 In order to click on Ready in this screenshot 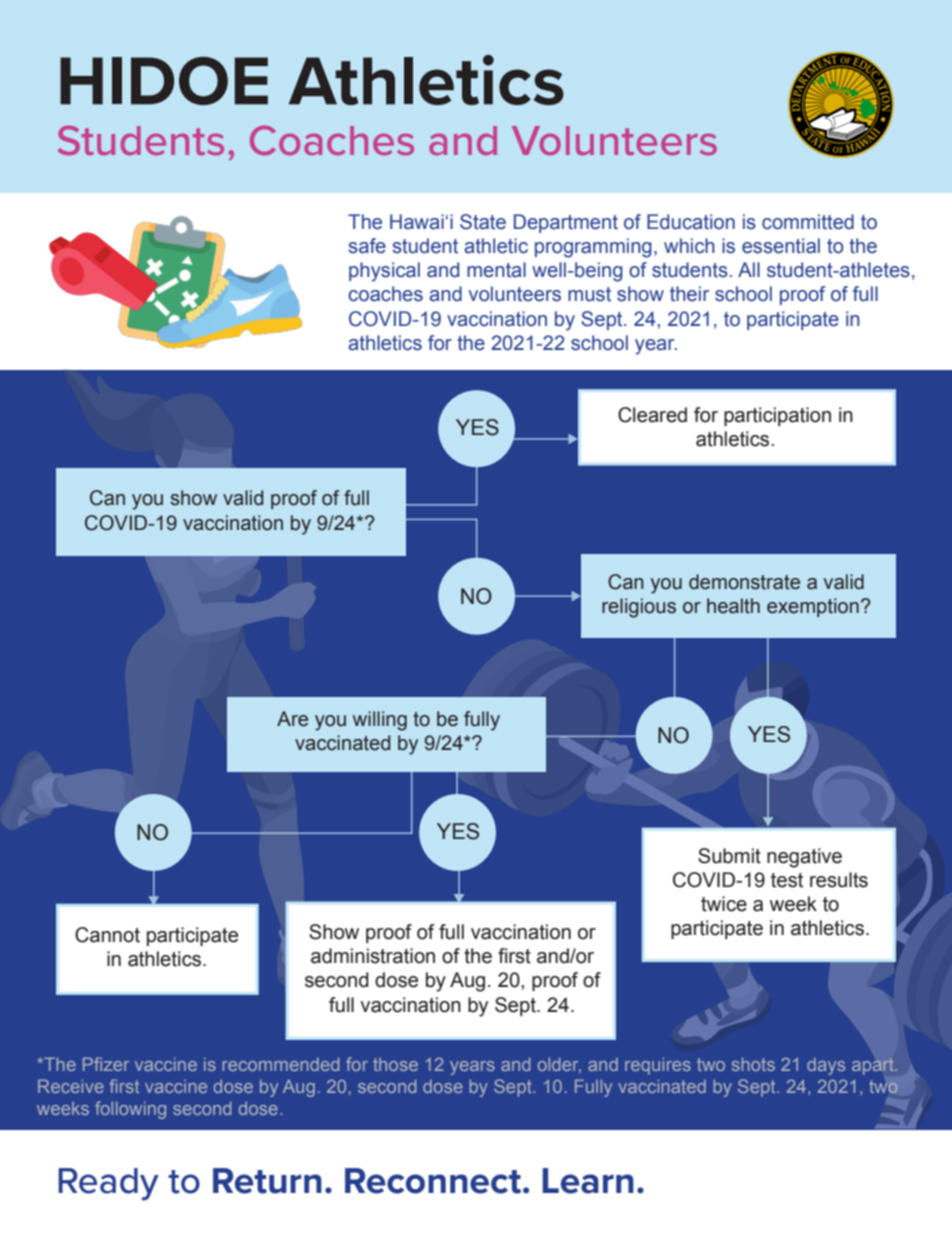, I will do `click(108, 1184)`.
